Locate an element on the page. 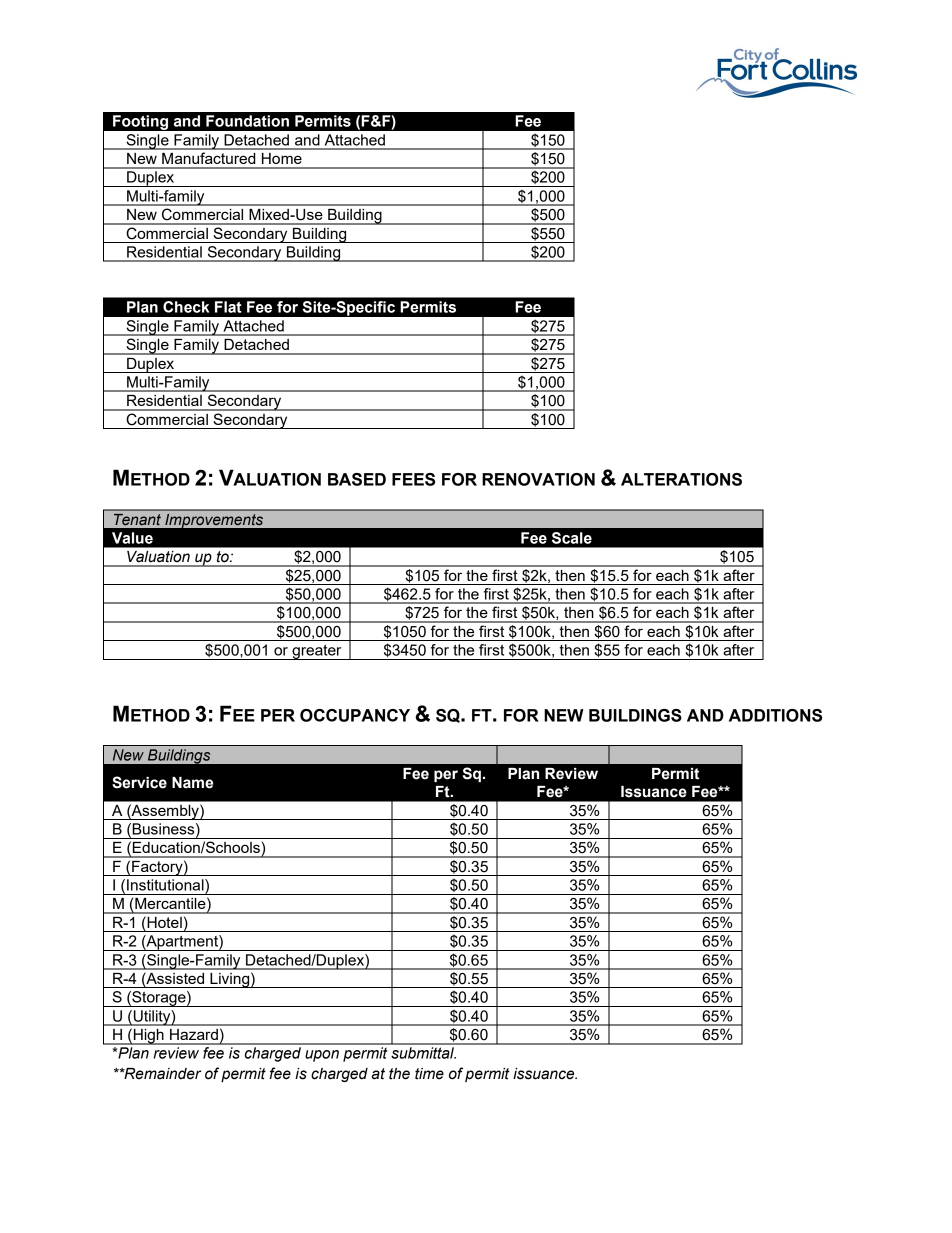 This page has width=952, height=1233. OCCUPANCY is located at coordinates (355, 715).
